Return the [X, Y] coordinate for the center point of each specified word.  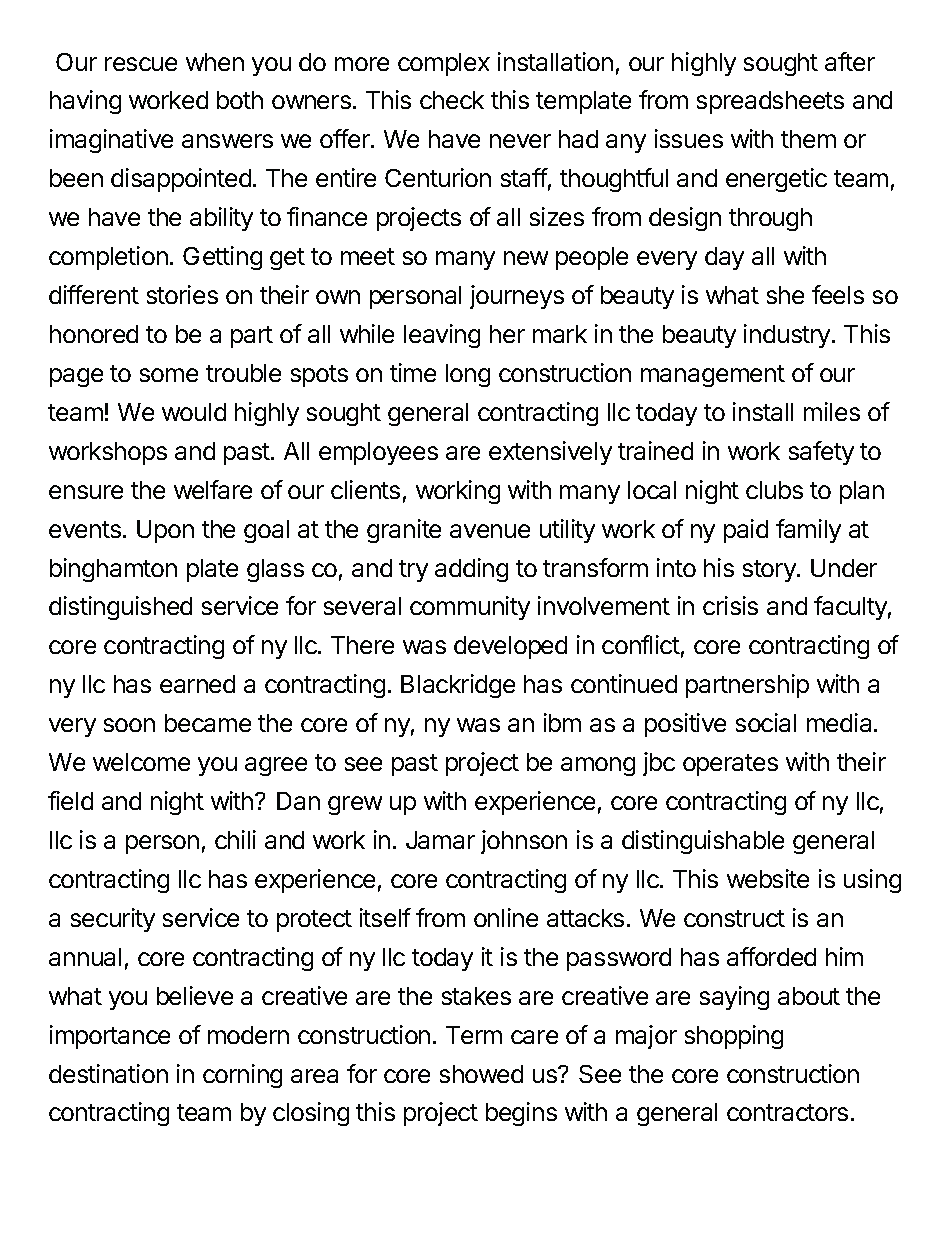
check [452, 100]
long [468, 375]
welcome [141, 762]
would [194, 412]
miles [832, 411]
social [766, 722]
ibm [562, 722]
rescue [141, 64]
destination [108, 1073]
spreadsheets [770, 102]
